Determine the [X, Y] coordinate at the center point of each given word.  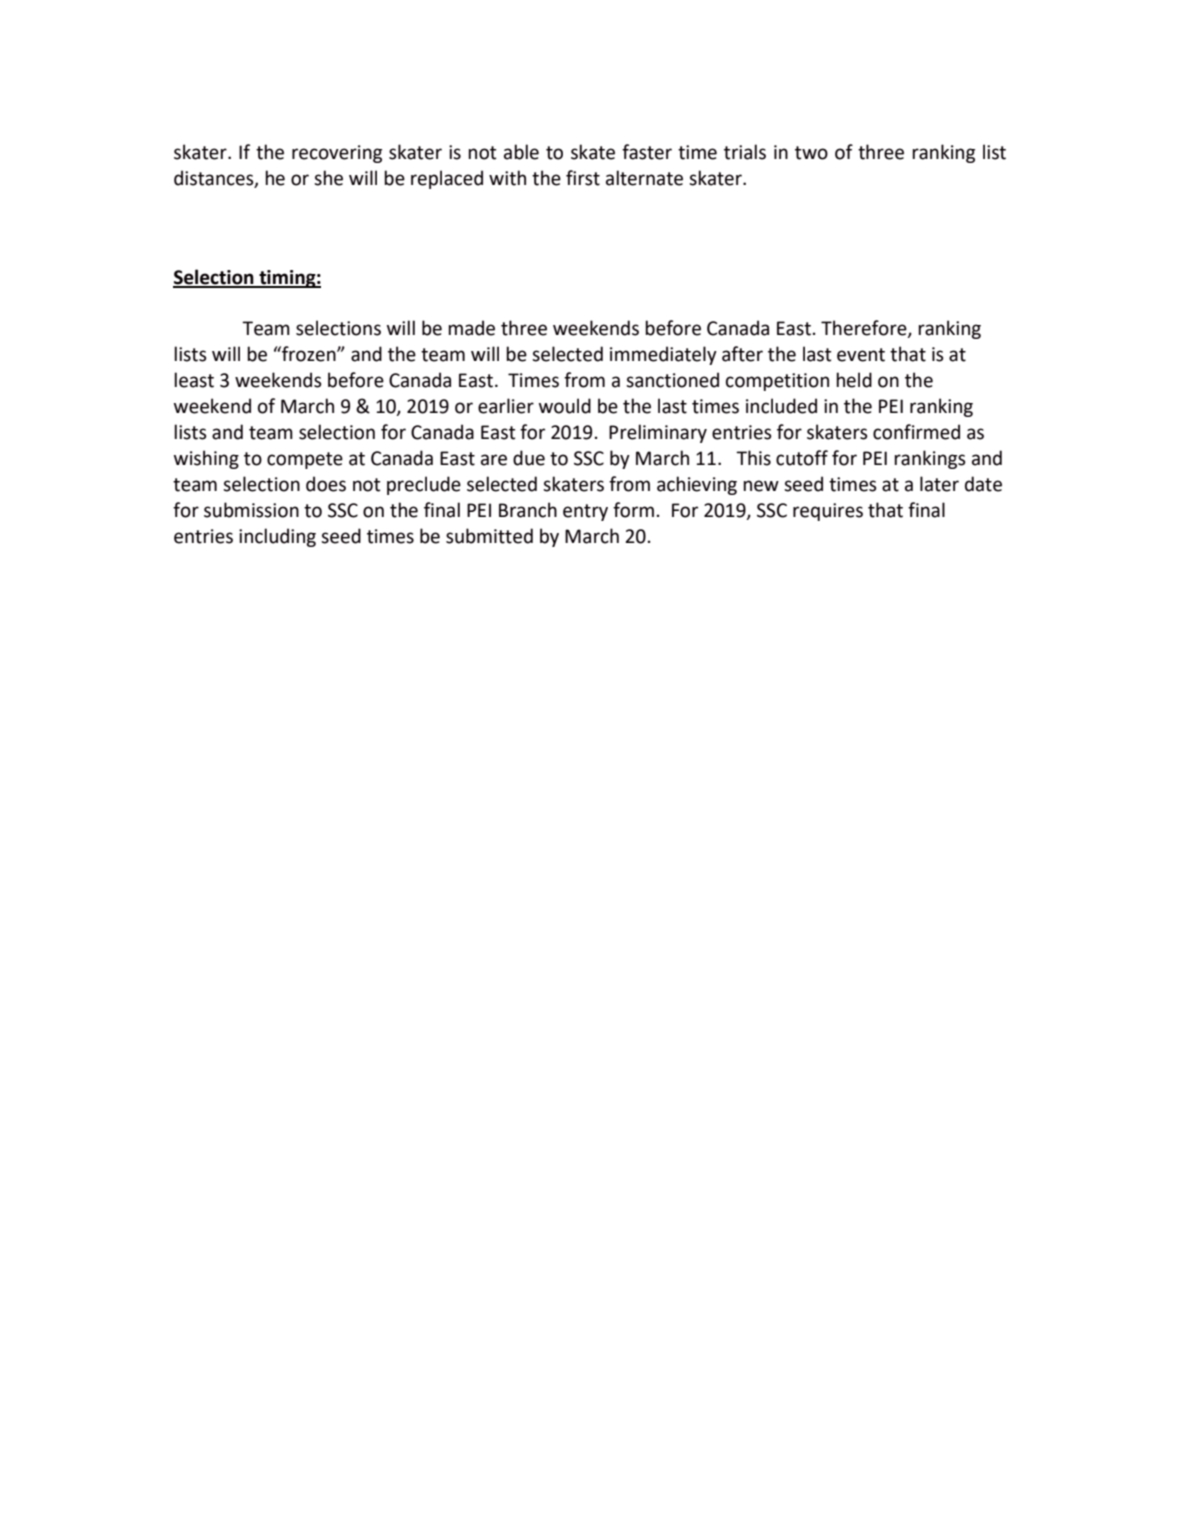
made [472, 328]
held [854, 380]
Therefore [865, 329]
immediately [663, 355]
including [277, 537]
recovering [337, 154]
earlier [506, 406]
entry [585, 512]
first [583, 178]
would [565, 406]
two [811, 153]
